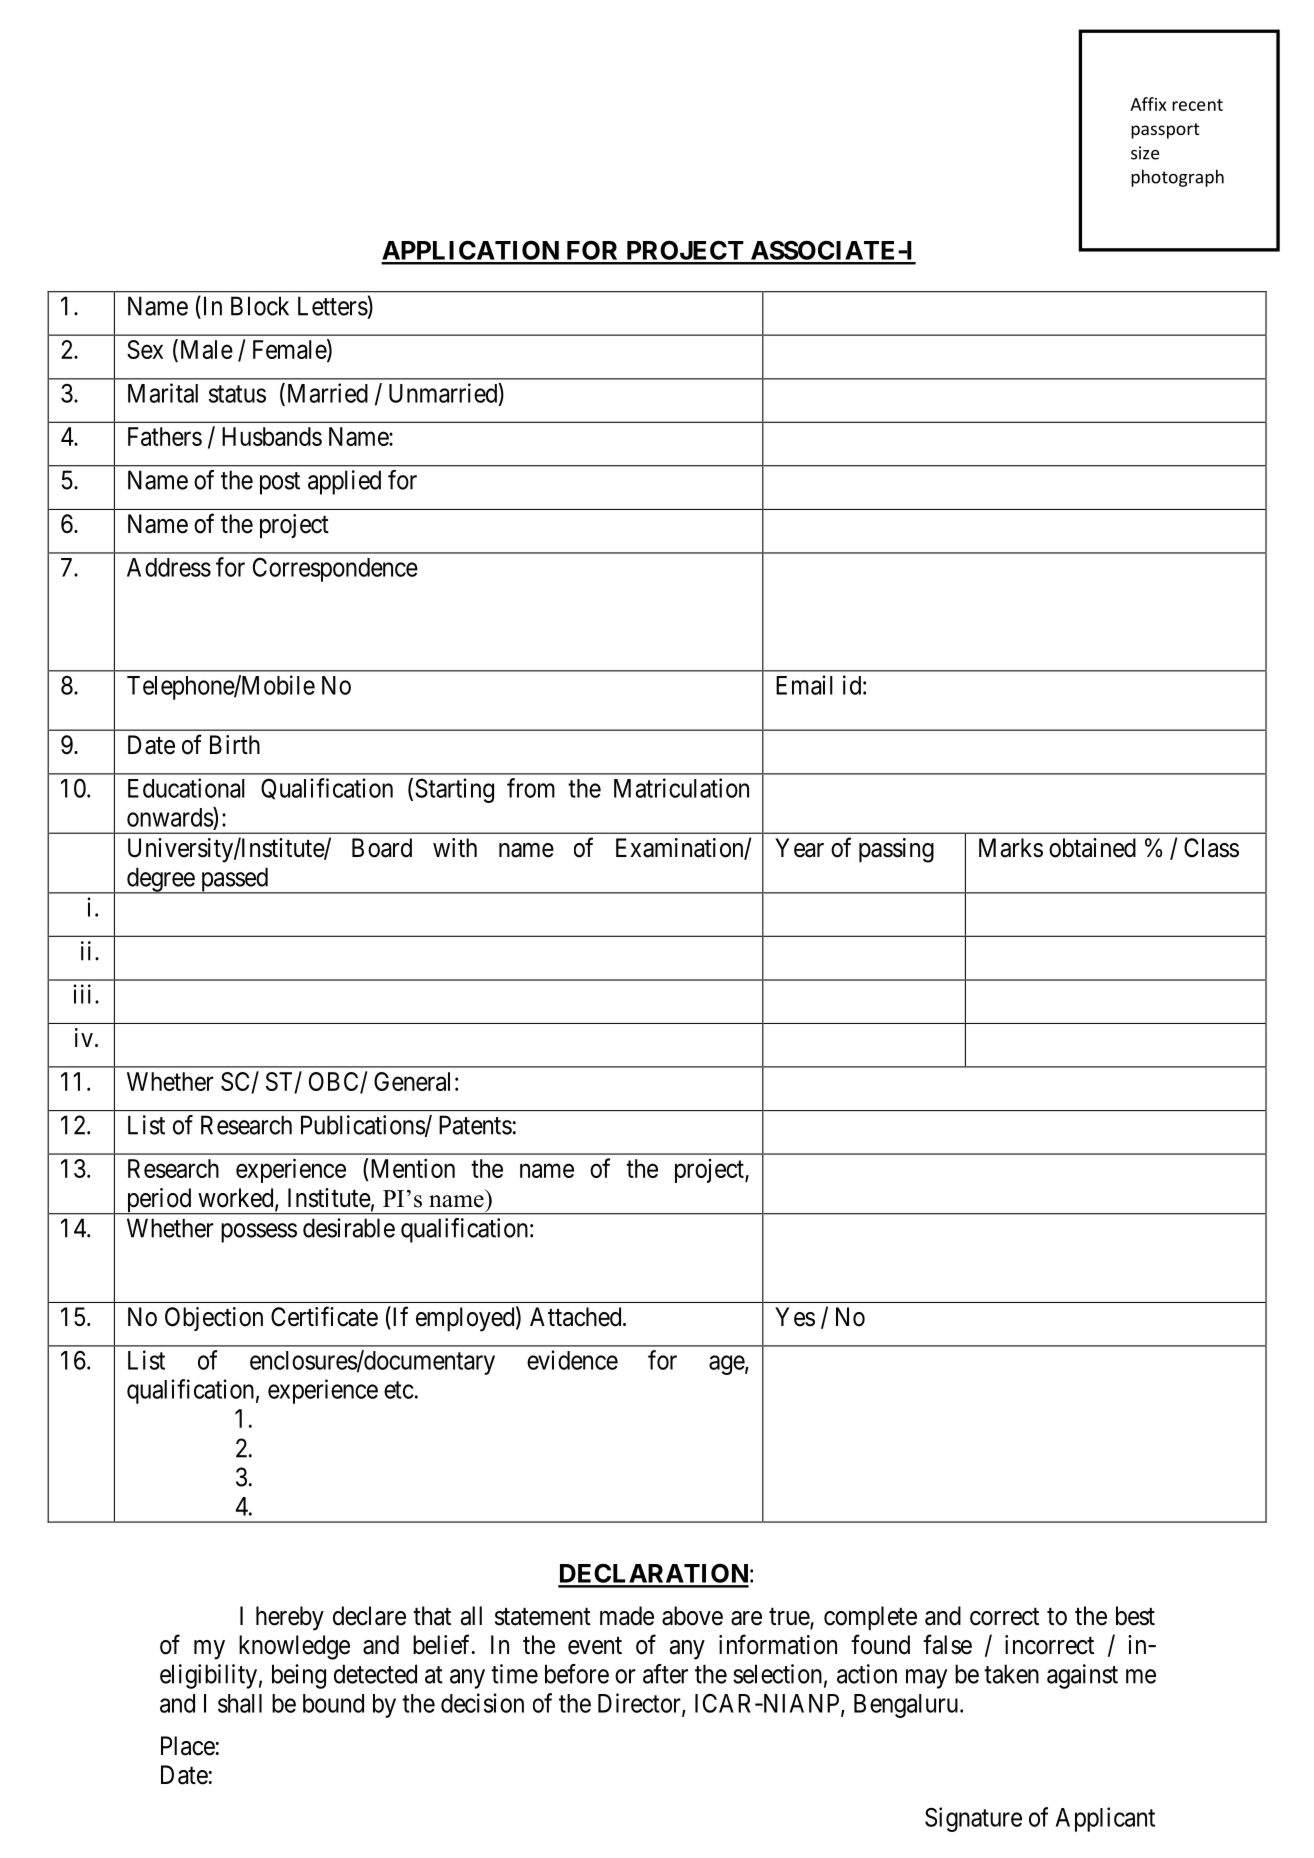 This document has width=1314, height=1858. What do you see at coordinates (333, 306) in the document?
I see `Letters` at bounding box center [333, 306].
